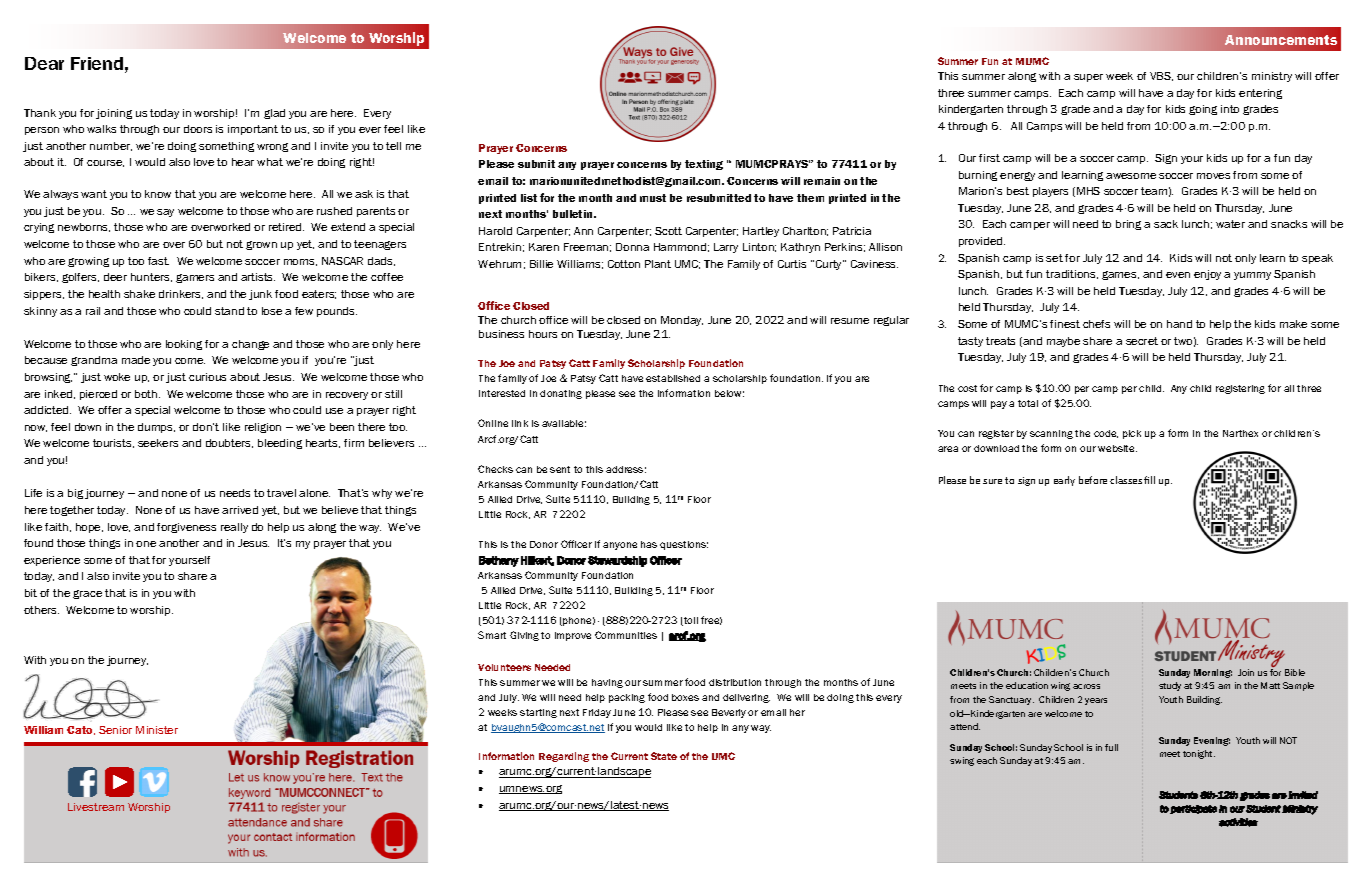 This image has height=887, width=1372. Describe the element at coordinates (520, 423) in the image. I see `link` at that location.
